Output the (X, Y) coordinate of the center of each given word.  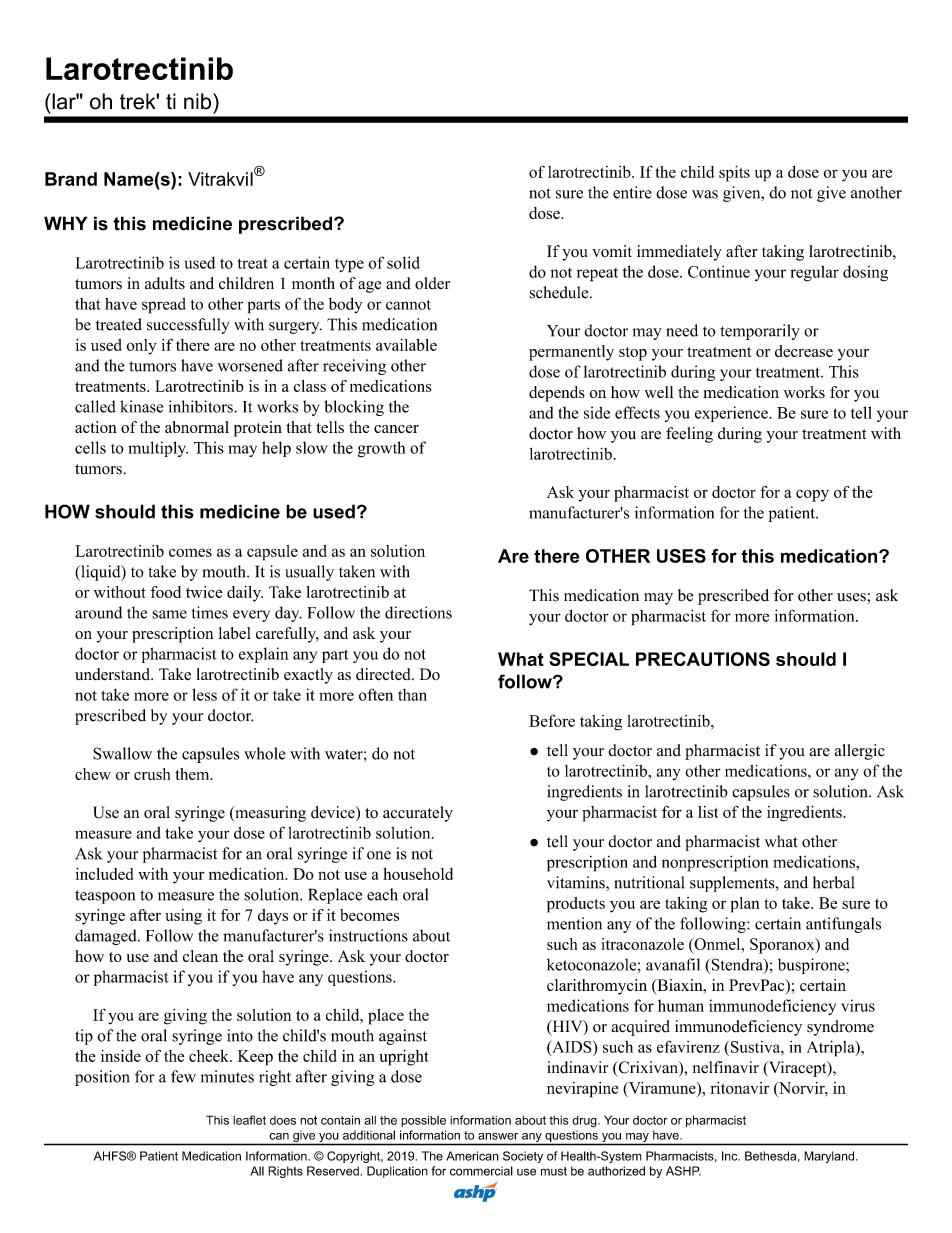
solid (403, 262)
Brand (71, 179)
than (412, 695)
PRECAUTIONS (703, 659)
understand (113, 674)
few (183, 1076)
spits (734, 173)
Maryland (829, 1157)
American (472, 1156)
